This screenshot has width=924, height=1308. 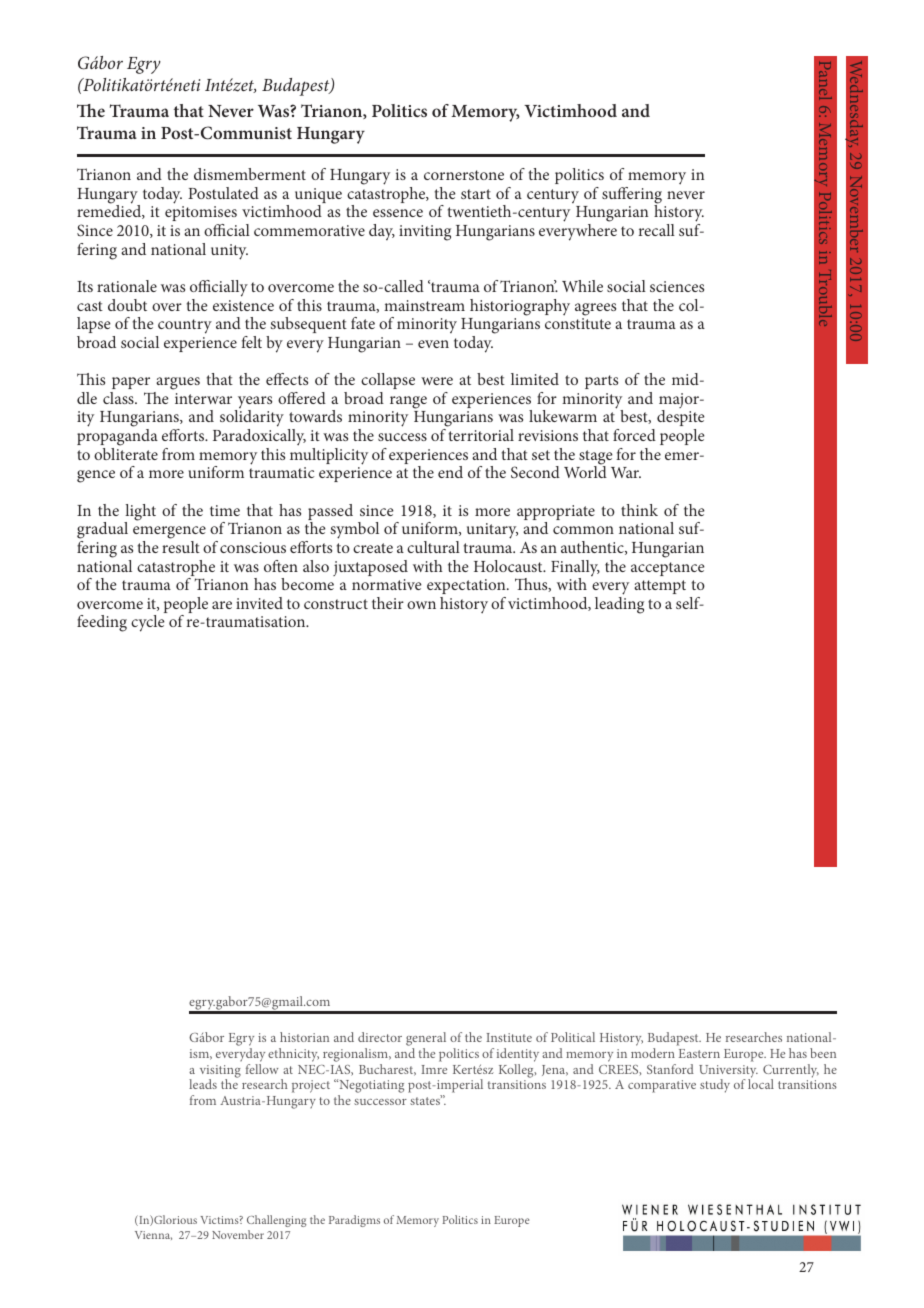 What do you see at coordinates (259, 603) in the screenshot?
I see `invited` at bounding box center [259, 603].
